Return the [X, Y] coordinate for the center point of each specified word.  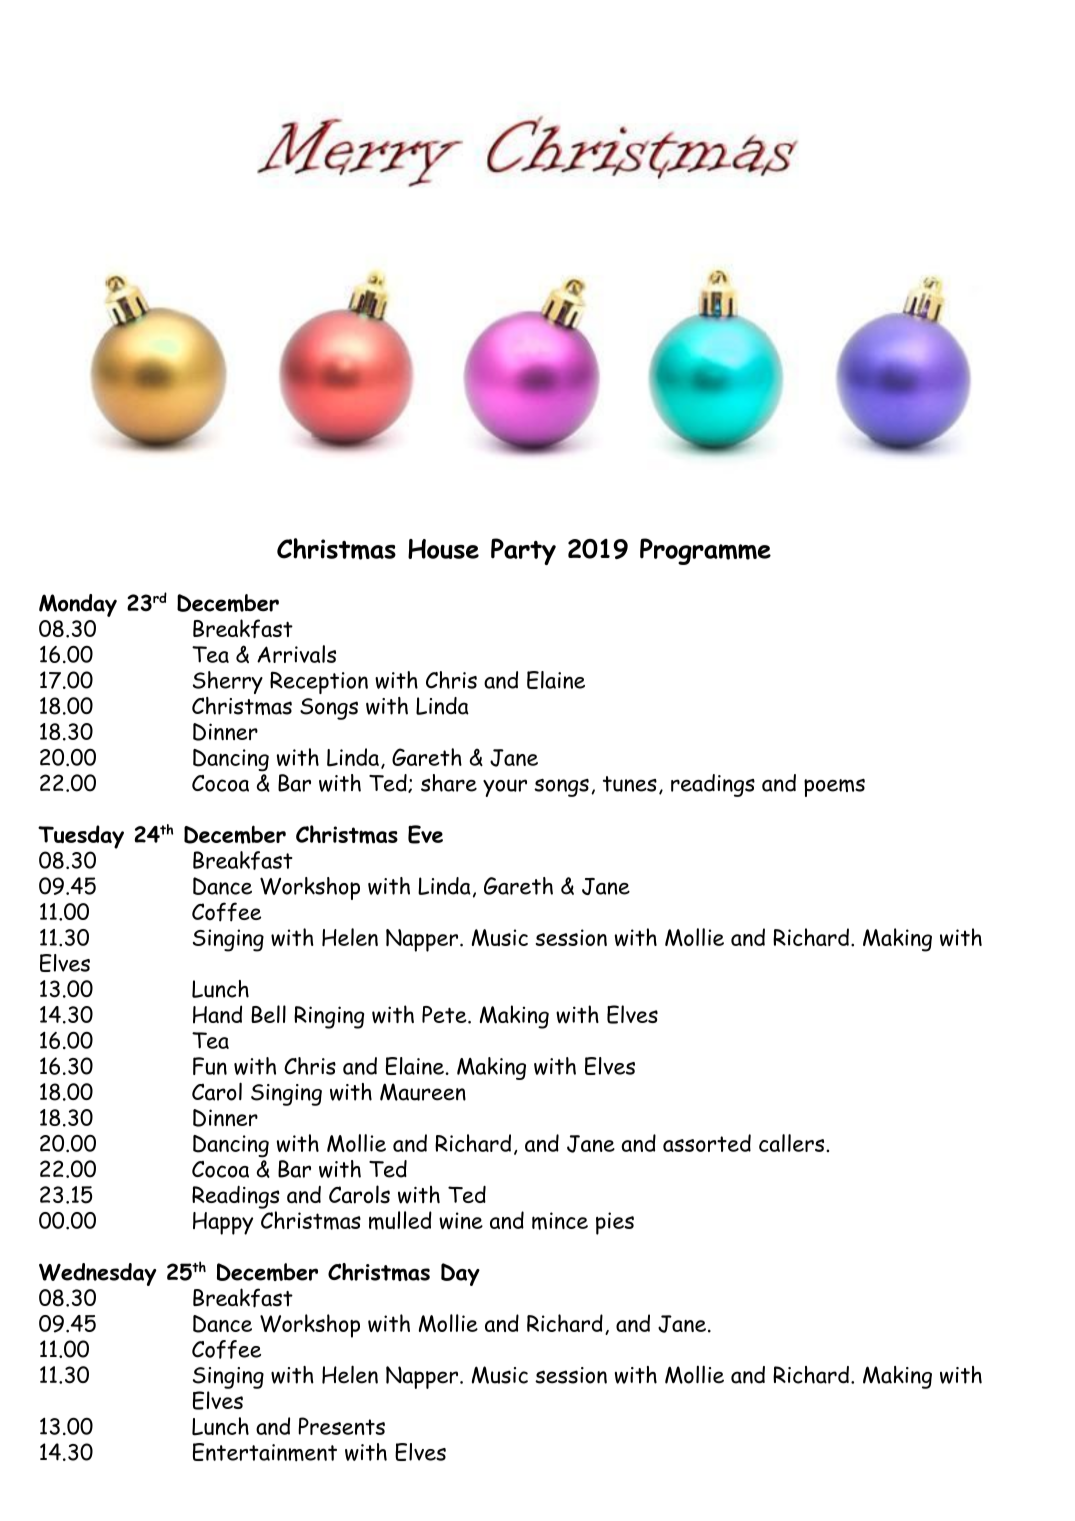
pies [615, 1223]
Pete [445, 1014]
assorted [707, 1143]
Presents [341, 1426]
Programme [705, 551]
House [443, 549]
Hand [217, 1014]
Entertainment [265, 1452]
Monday [78, 605]
